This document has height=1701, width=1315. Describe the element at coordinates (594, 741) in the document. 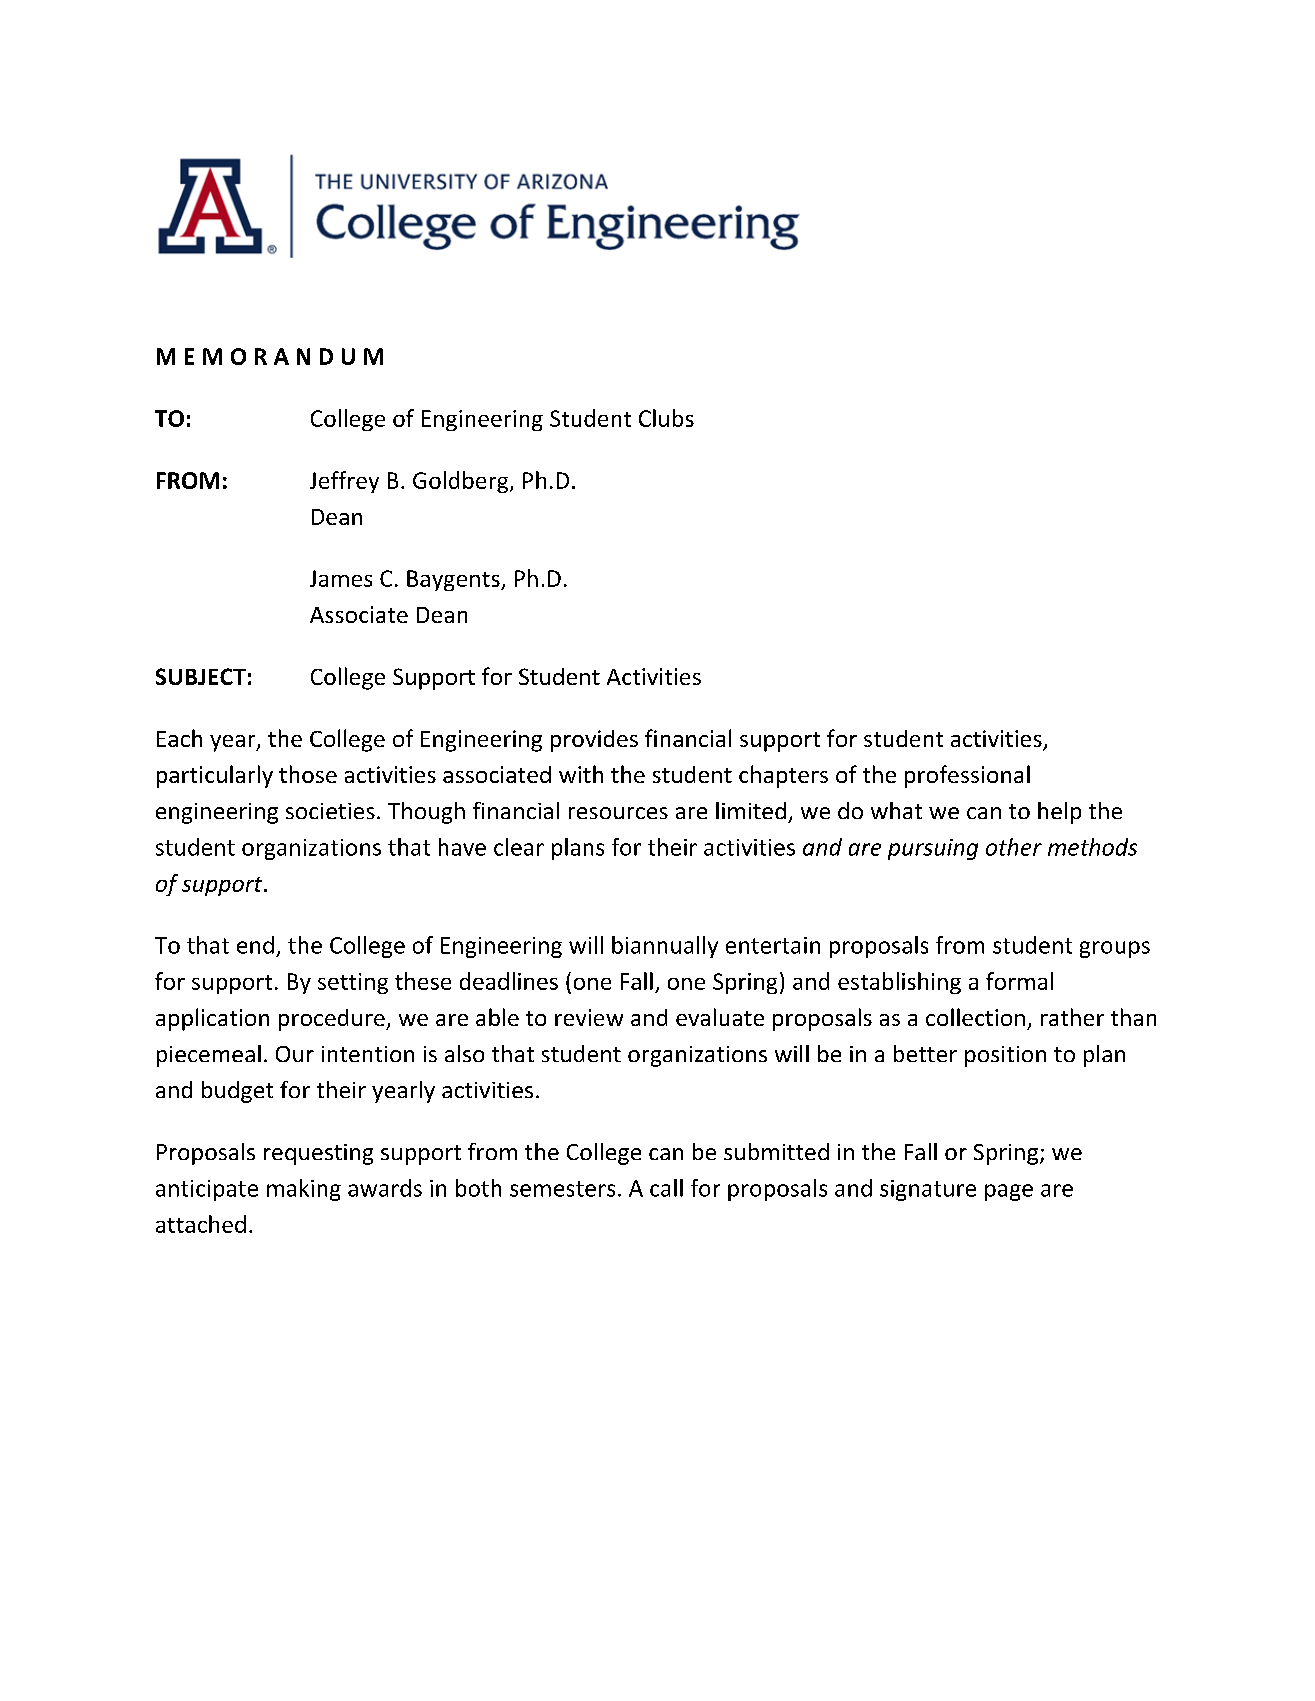

I see `provides` at that location.
